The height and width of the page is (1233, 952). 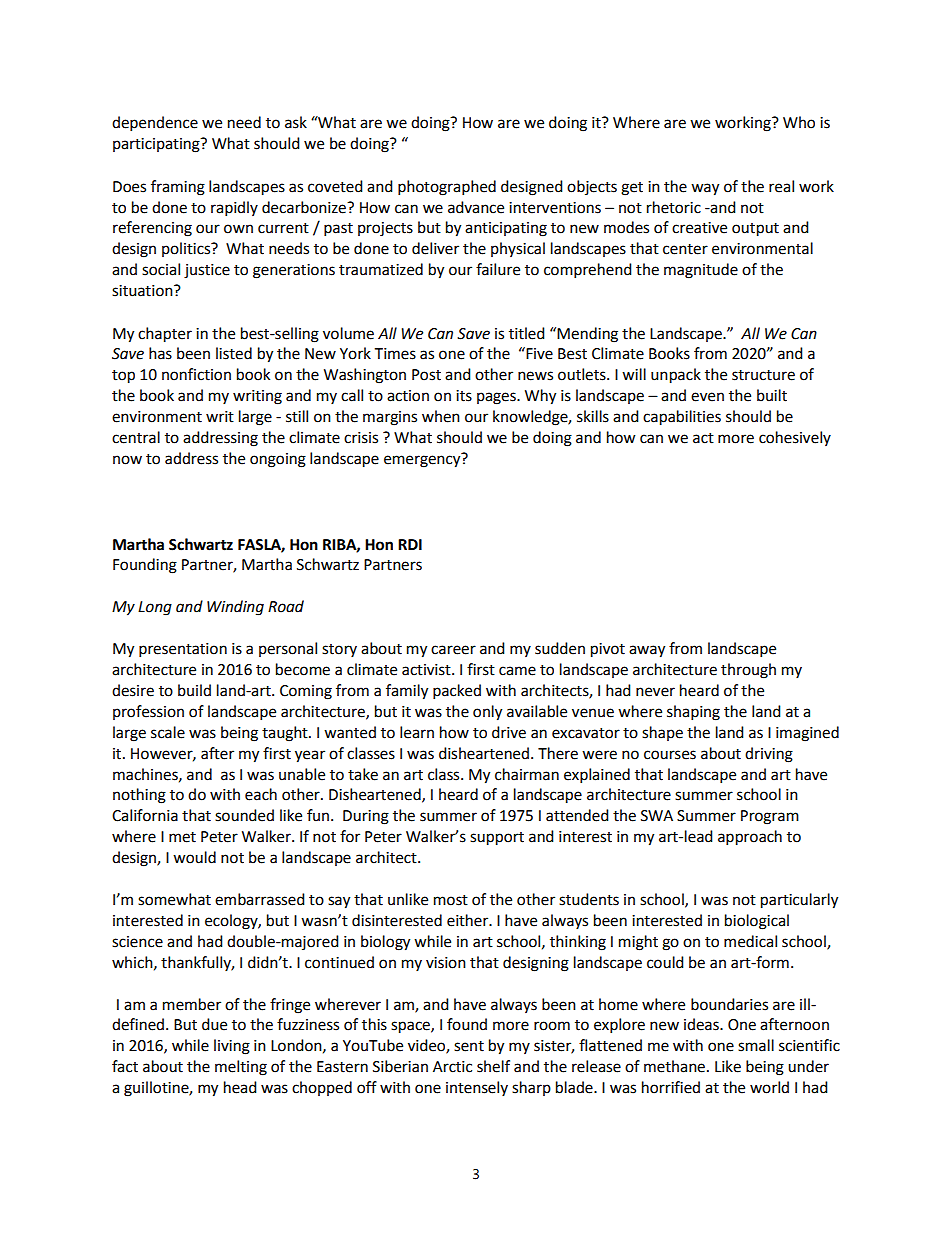 What do you see at coordinates (232, 1047) in the page?
I see `living` at bounding box center [232, 1047].
